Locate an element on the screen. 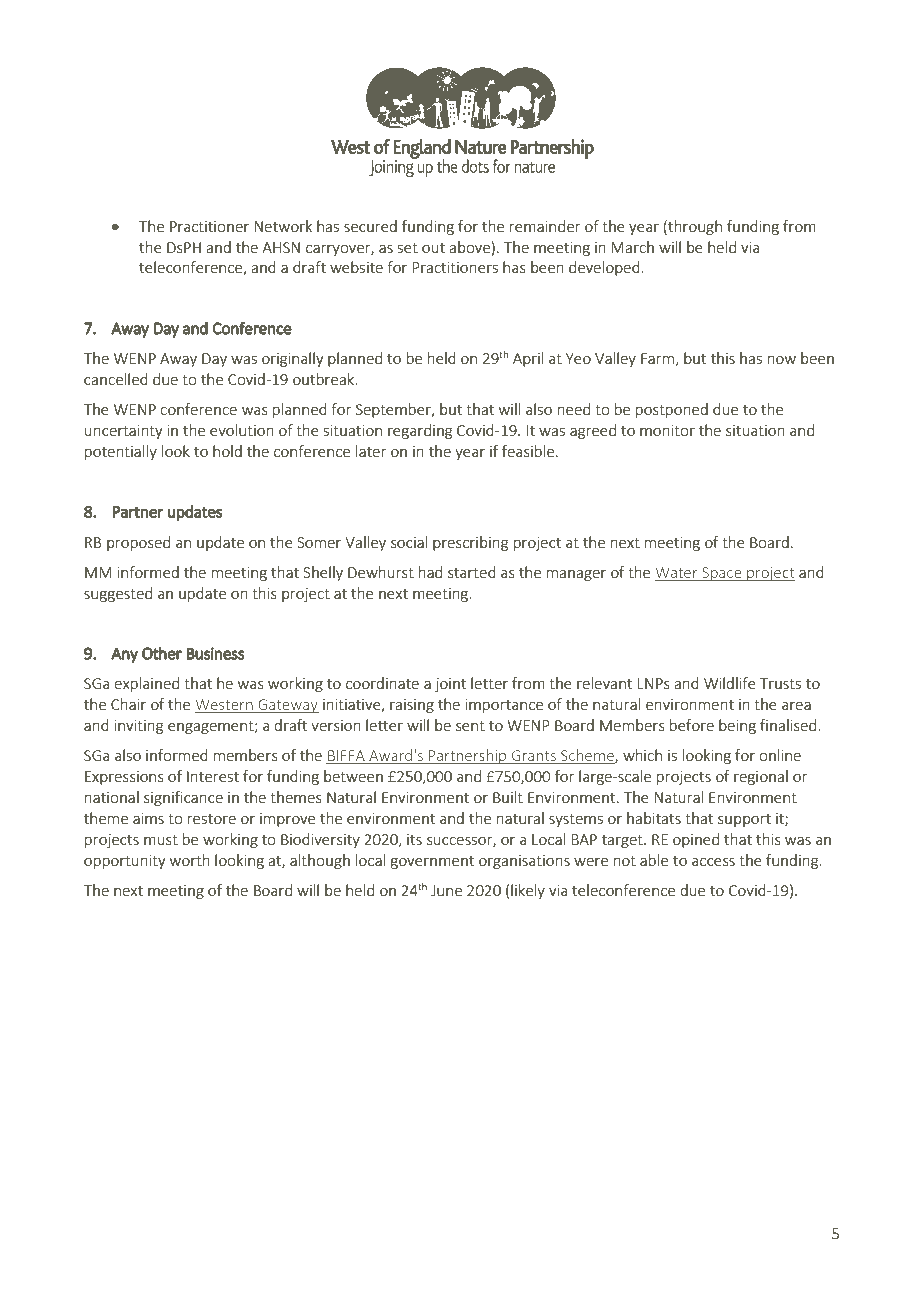 The image size is (924, 1309). set is located at coordinates (408, 248).
